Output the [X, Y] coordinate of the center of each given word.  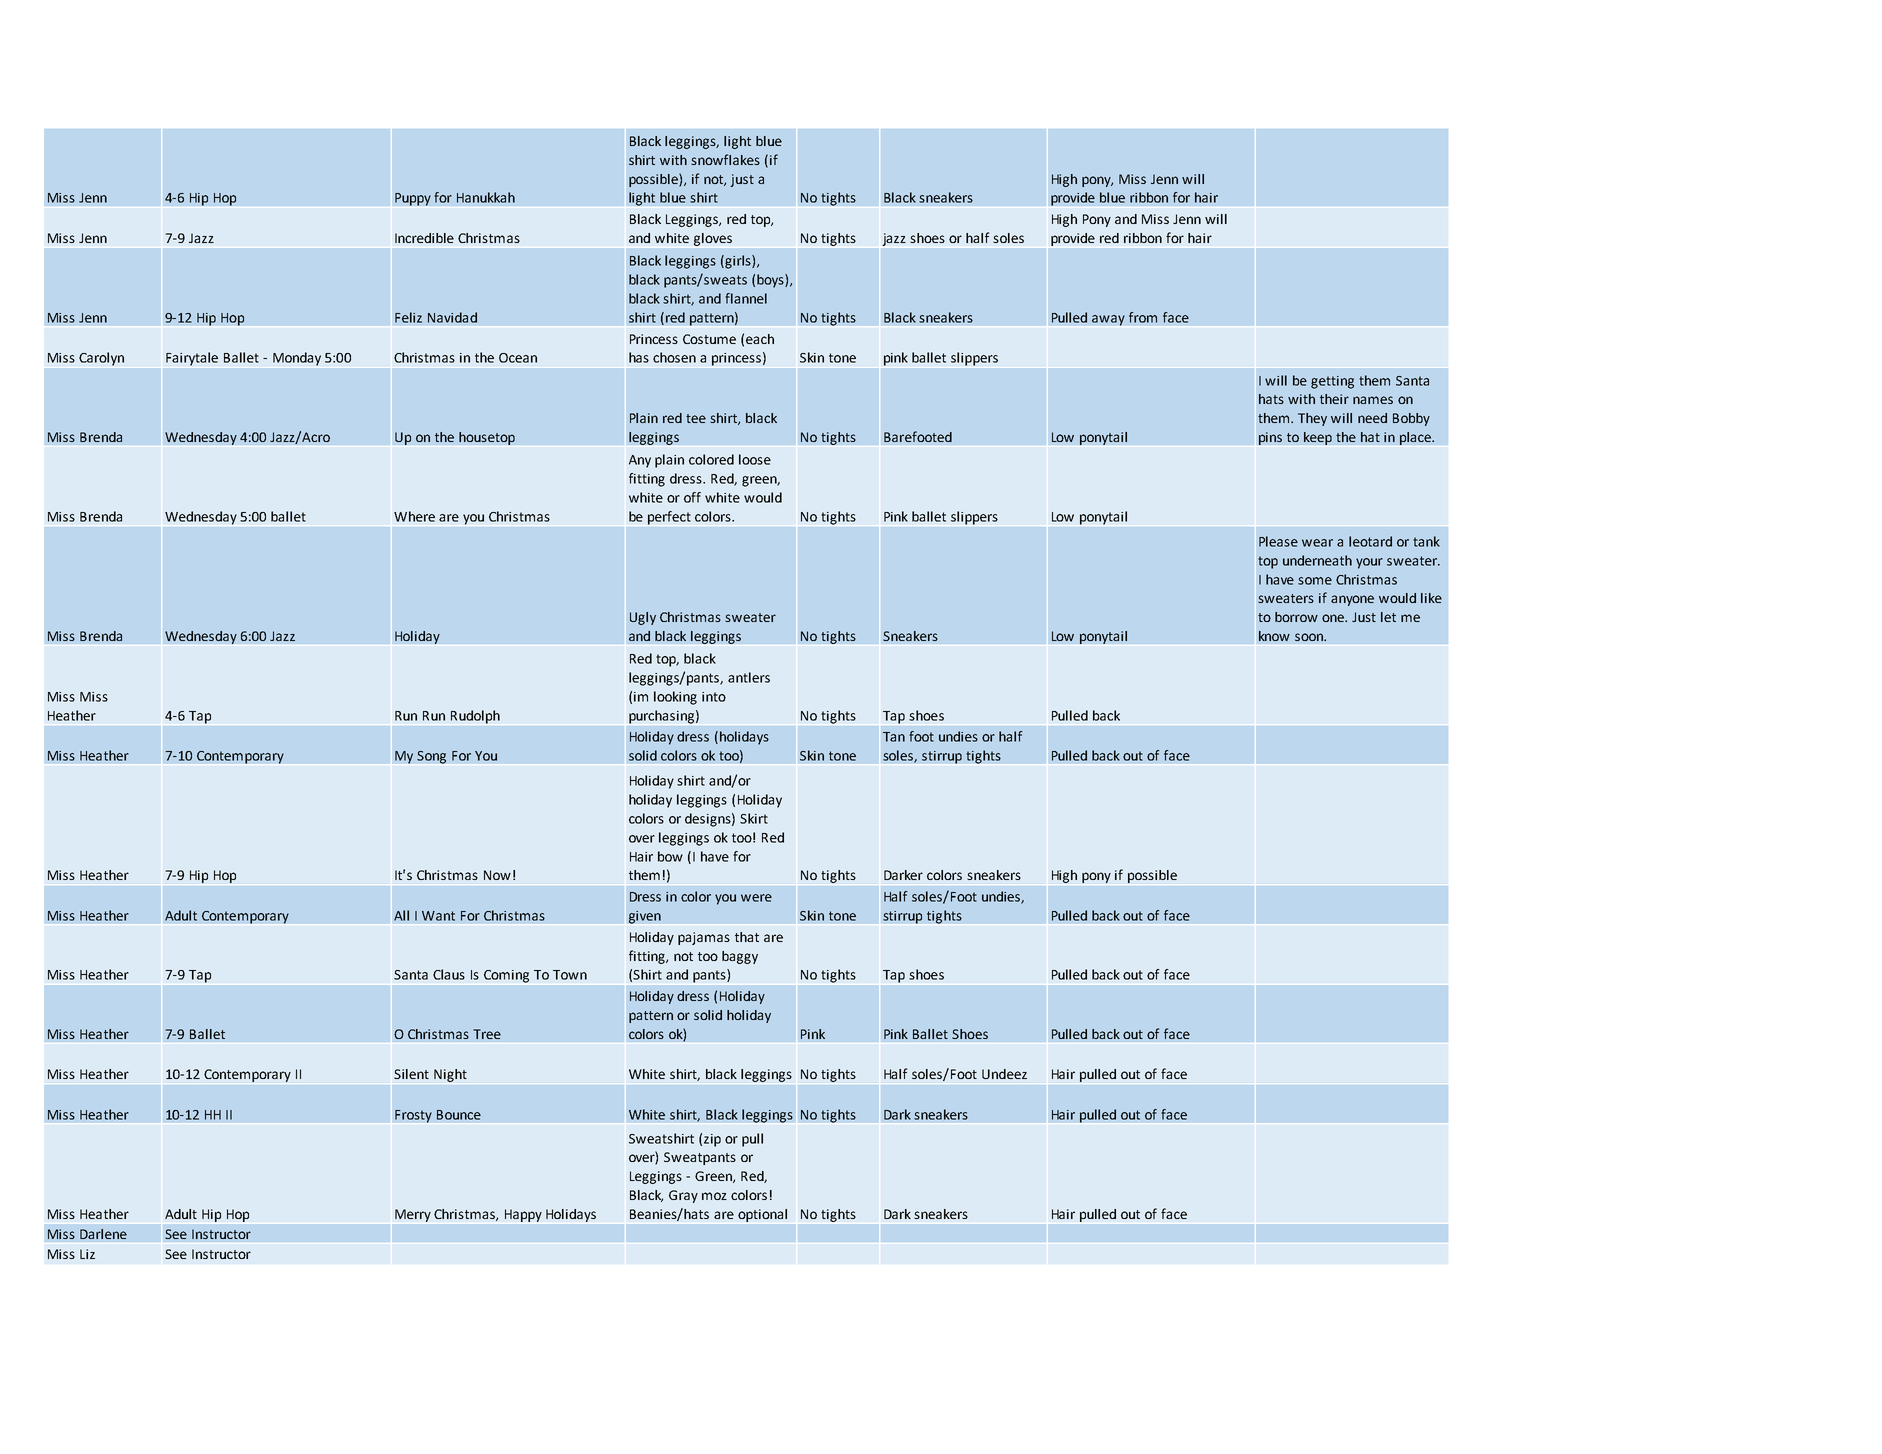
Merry [413, 1215]
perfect [669, 518]
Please [1278, 541]
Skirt [754, 818]
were [756, 898]
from [1143, 317]
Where [414, 516]
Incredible [424, 238]
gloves [713, 239]
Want [438, 916]
